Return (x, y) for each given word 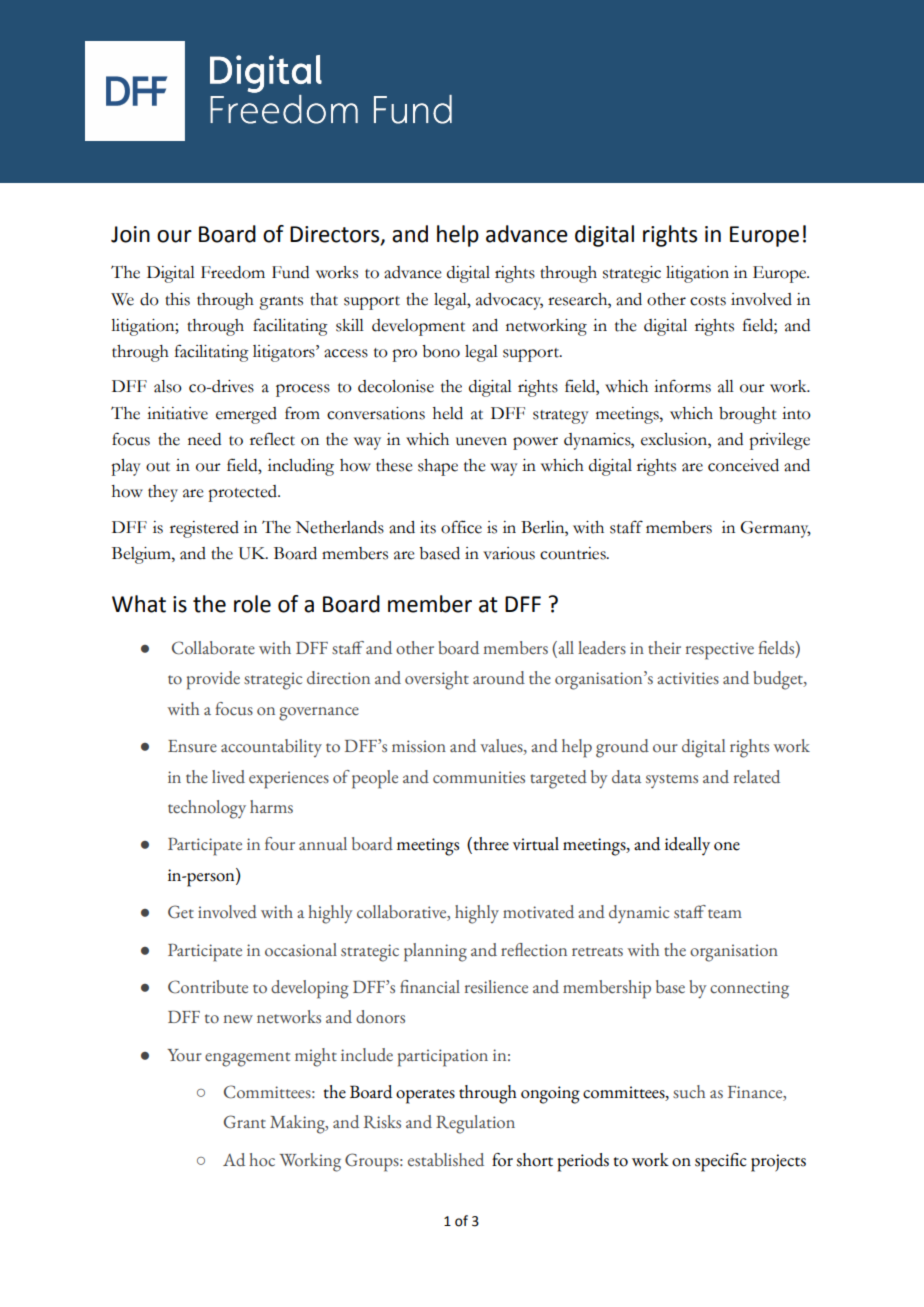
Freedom (233, 272)
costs (708, 301)
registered (204, 529)
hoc (262, 1159)
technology (207, 809)
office (461, 527)
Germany (775, 529)
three (490, 845)
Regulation (475, 1124)
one (727, 846)
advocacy (509, 301)
